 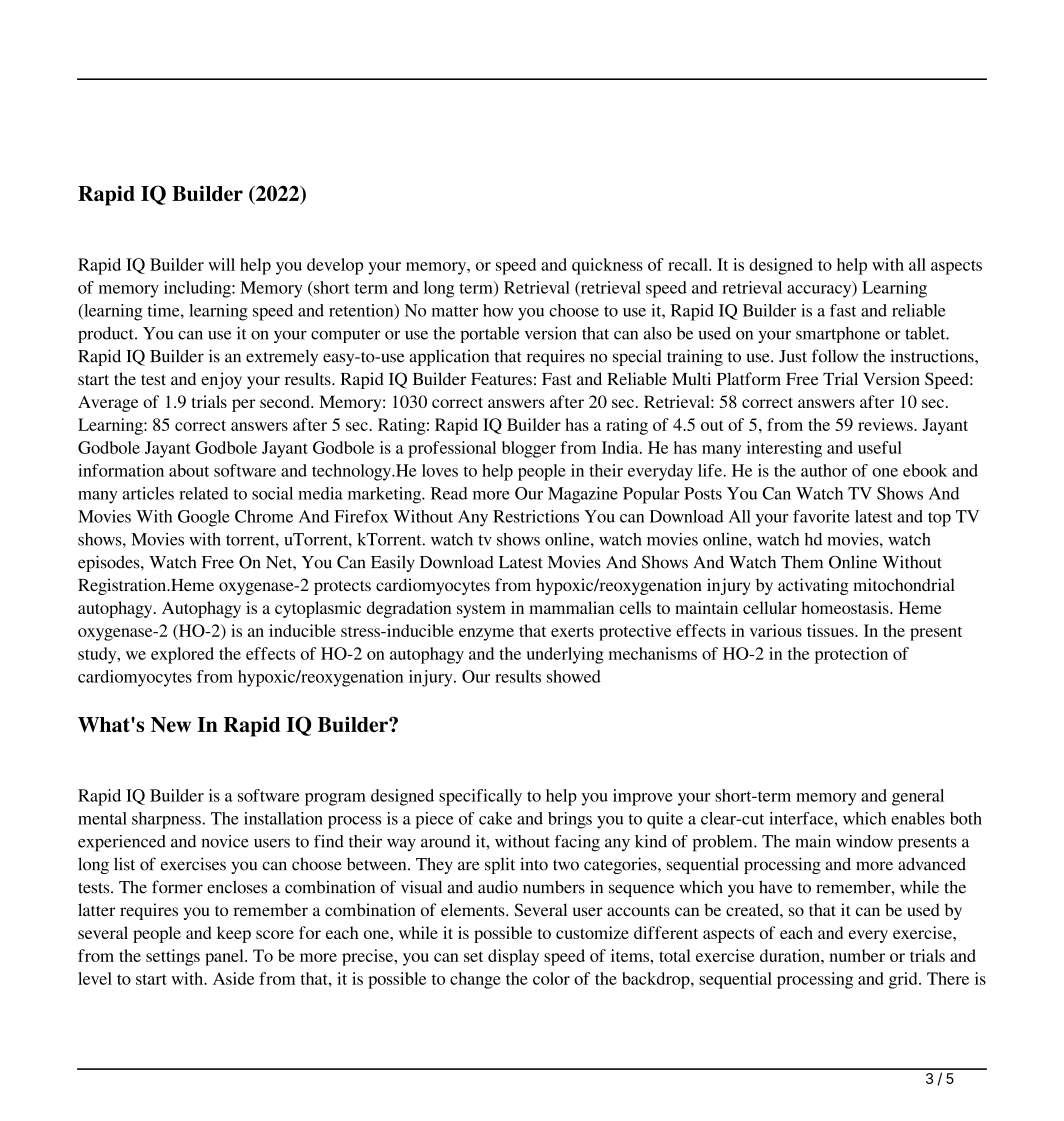 What do you see at coordinates (529, 449) in the document?
I see `blogger` at bounding box center [529, 449].
